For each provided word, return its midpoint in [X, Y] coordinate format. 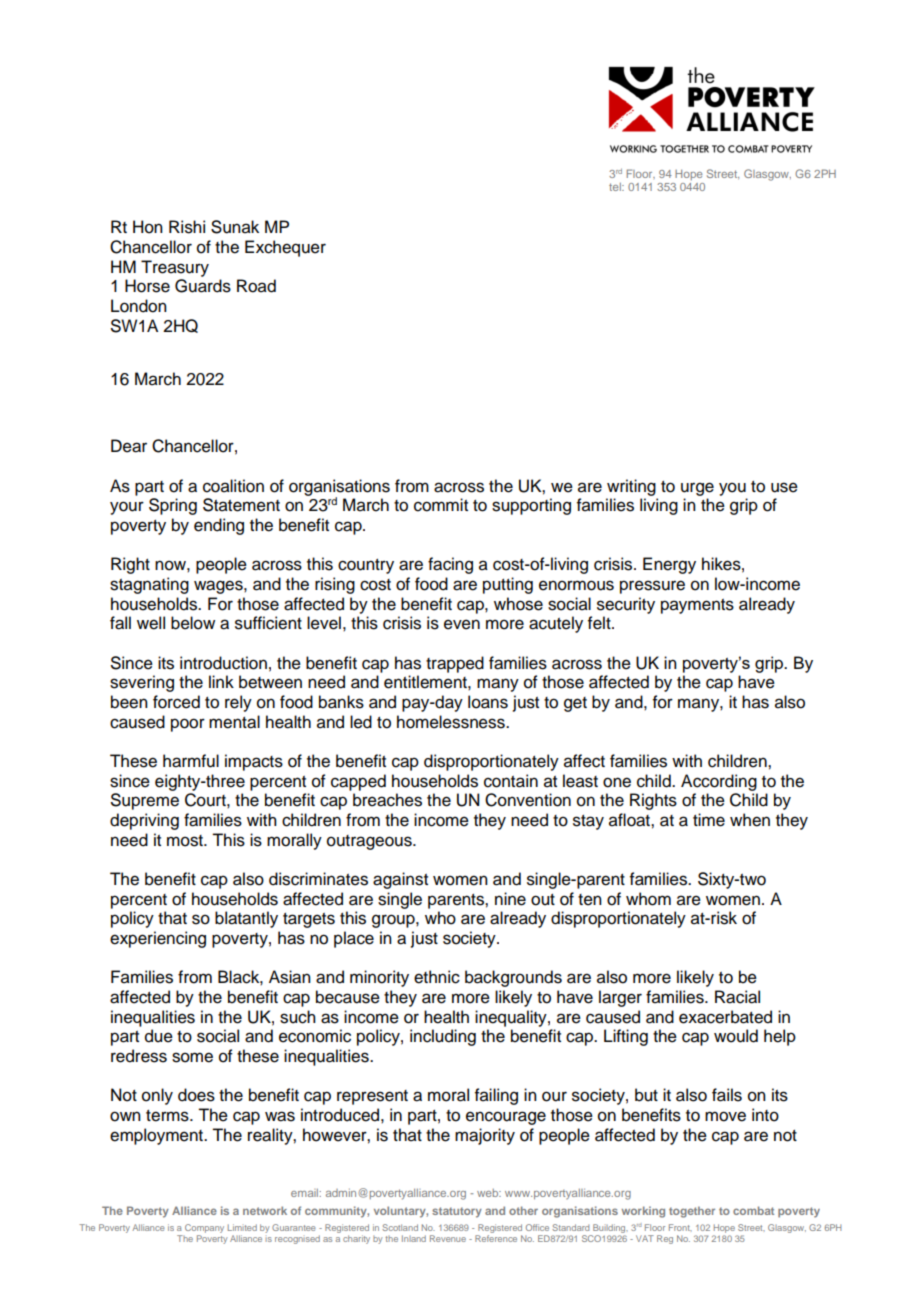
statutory [457, 1212]
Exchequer [285, 248]
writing [631, 487]
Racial [737, 997]
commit [441, 505]
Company [204, 1228]
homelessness [452, 722]
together [692, 1212]
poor [188, 725]
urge [697, 489]
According [719, 782]
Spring [173, 506]
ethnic [437, 977]
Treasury [175, 268]
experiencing [158, 939]
